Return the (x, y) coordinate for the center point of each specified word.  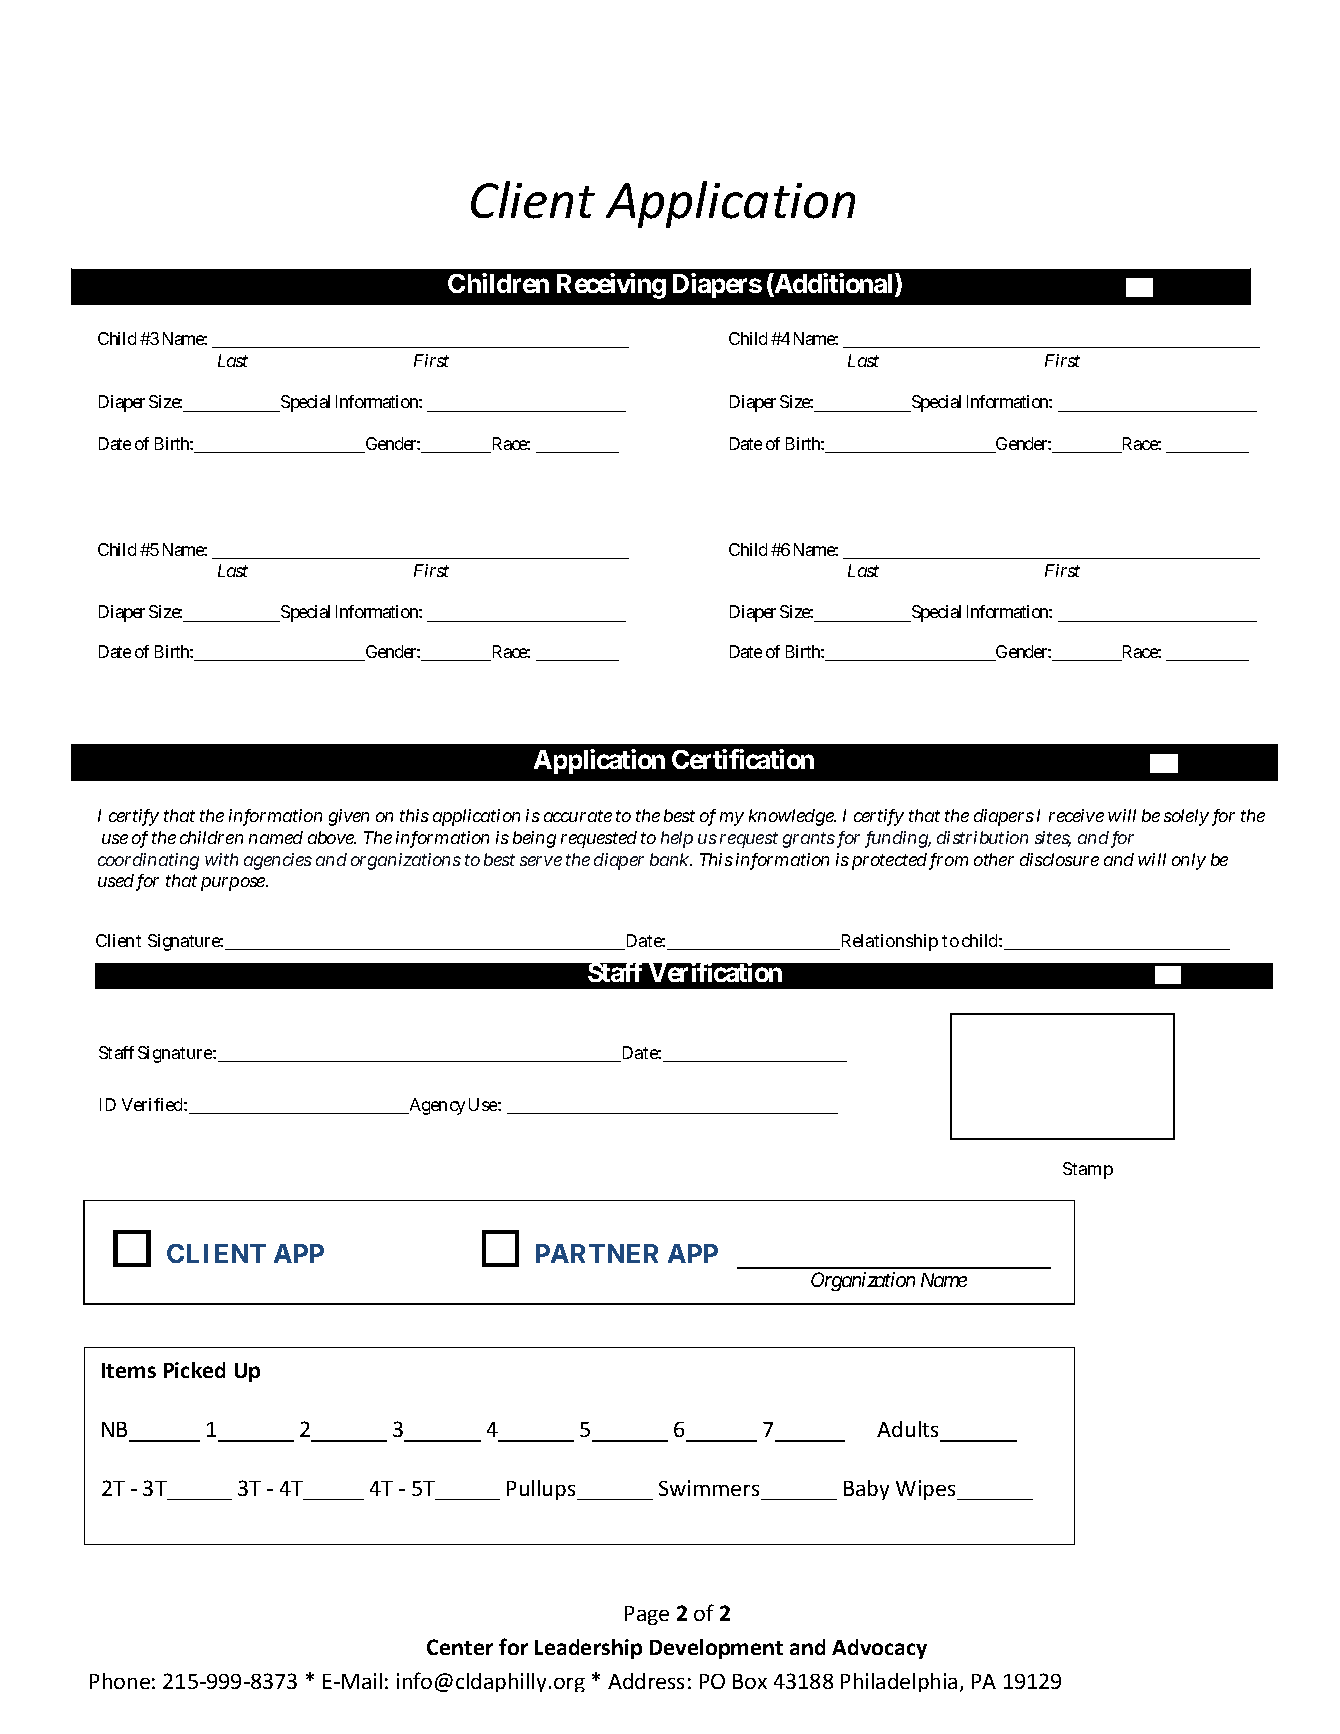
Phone (120, 1681)
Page (647, 1615)
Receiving (611, 286)
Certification (743, 759)
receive (1076, 815)
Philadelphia (899, 1682)
